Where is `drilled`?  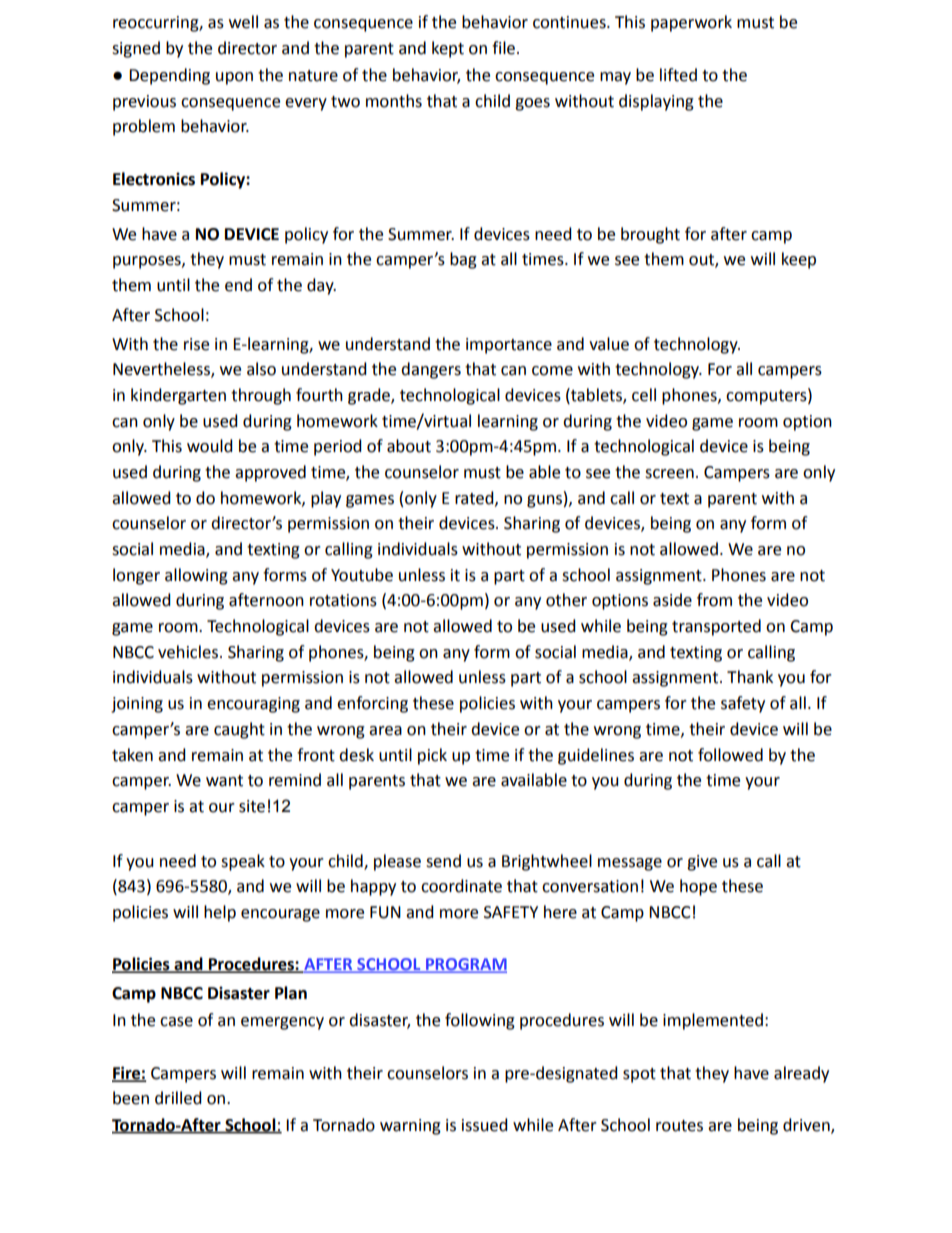 drilled is located at coordinates (178, 1098).
